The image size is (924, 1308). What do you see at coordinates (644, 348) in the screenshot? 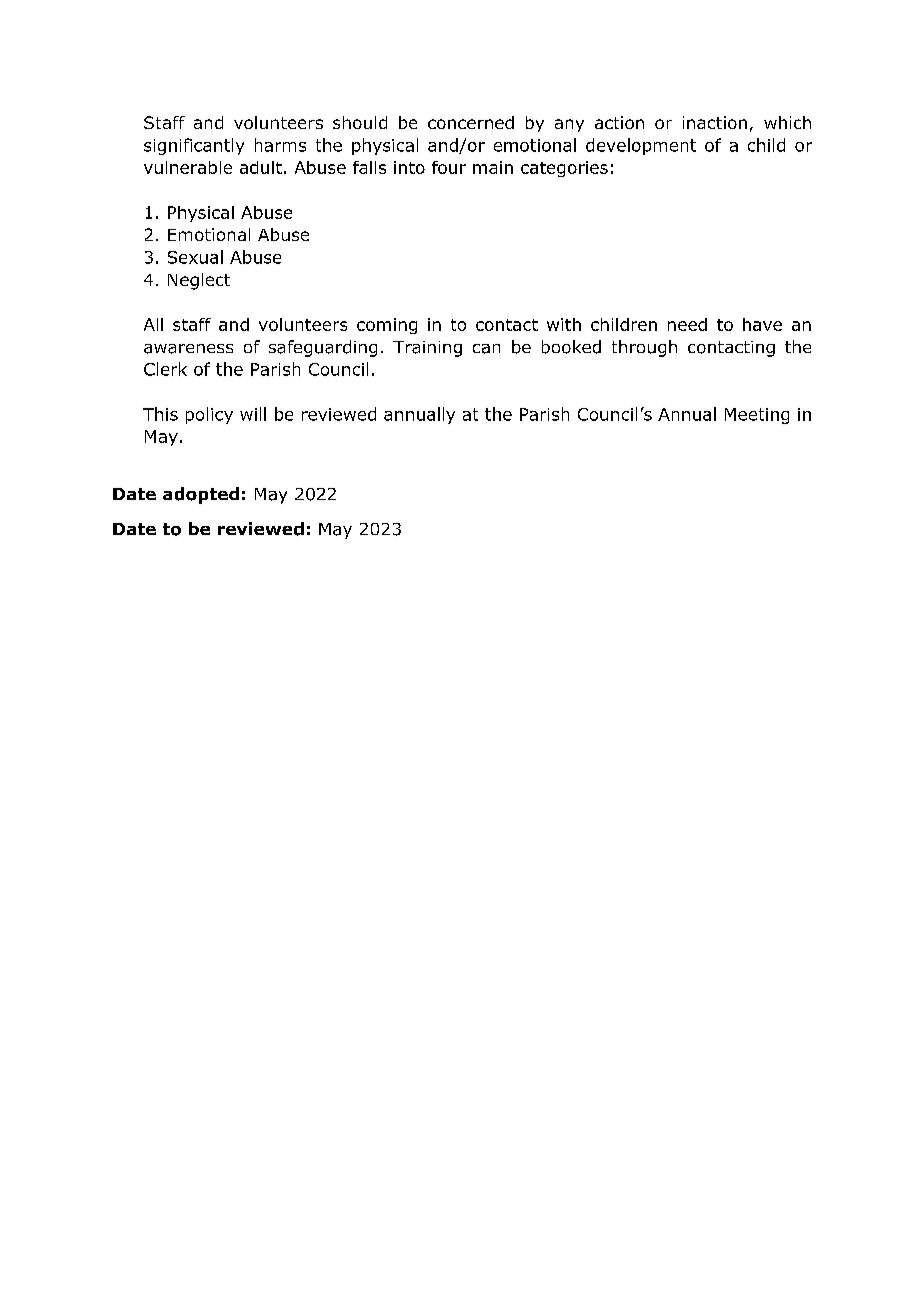
I see `through` at bounding box center [644, 348].
